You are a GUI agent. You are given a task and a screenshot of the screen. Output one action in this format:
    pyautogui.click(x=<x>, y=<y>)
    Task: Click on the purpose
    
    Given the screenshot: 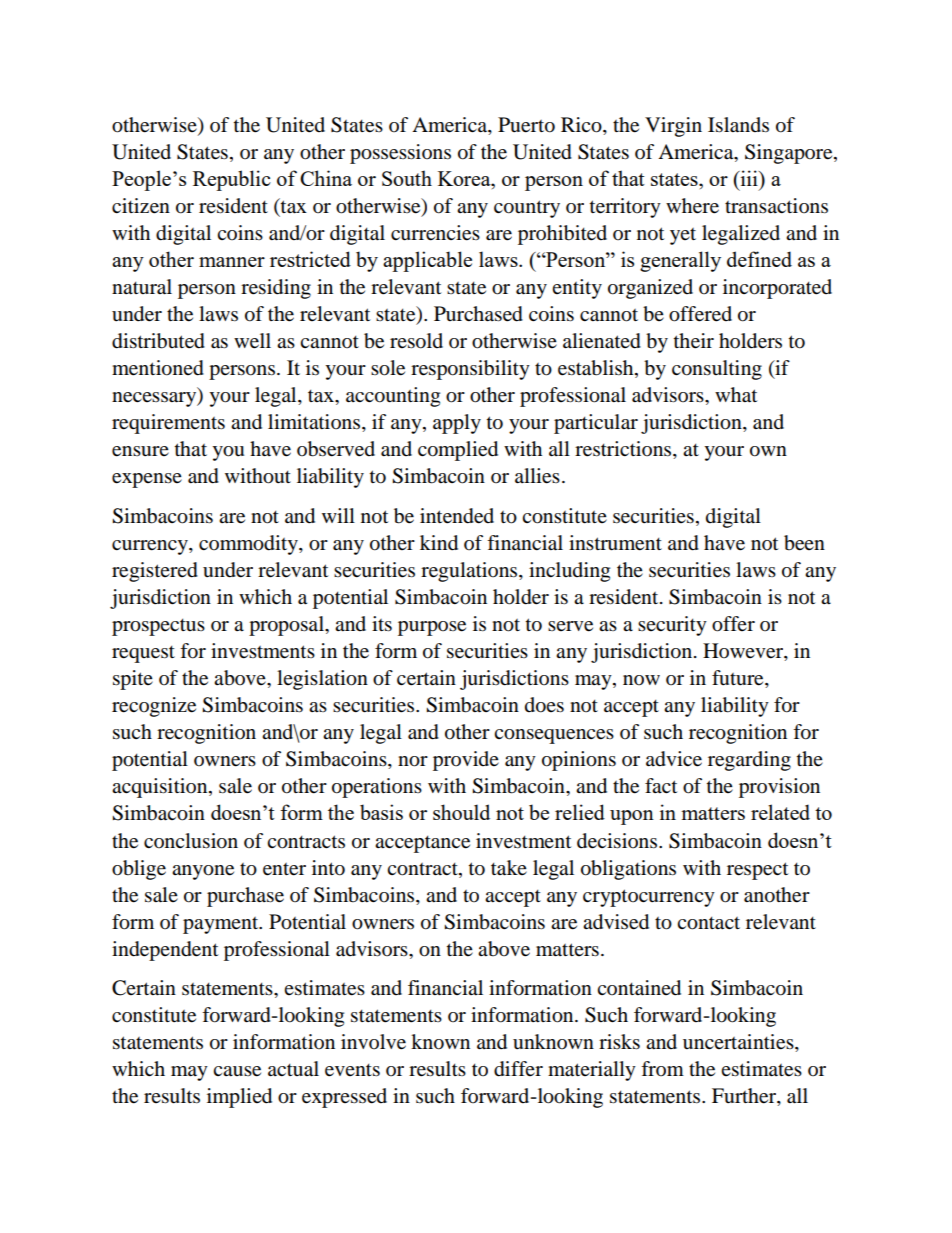 What is the action you would take?
    pyautogui.click(x=432, y=628)
